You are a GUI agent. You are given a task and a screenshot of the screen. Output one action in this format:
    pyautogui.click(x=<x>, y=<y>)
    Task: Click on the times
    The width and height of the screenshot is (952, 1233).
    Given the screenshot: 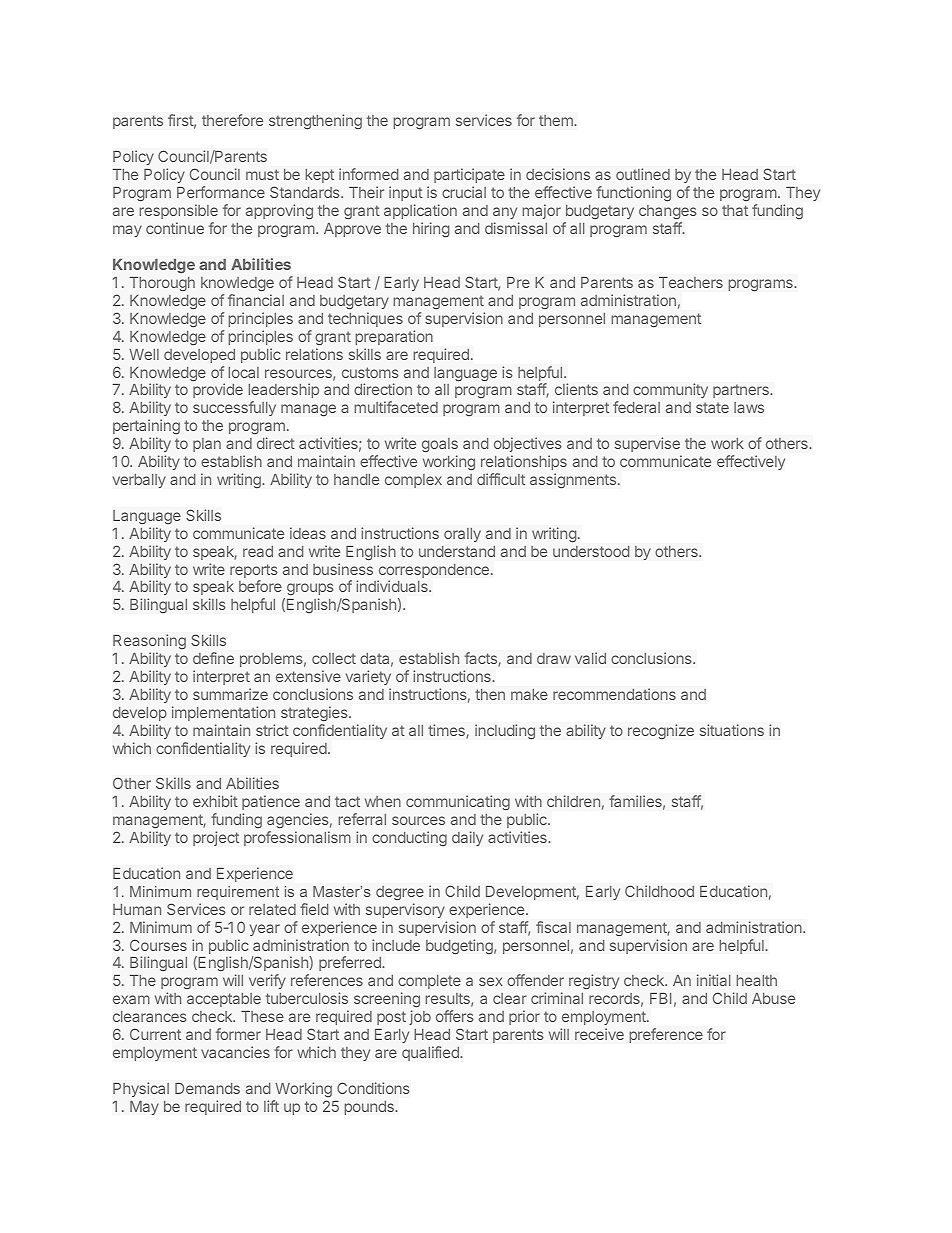 What is the action you would take?
    pyautogui.click(x=447, y=731)
